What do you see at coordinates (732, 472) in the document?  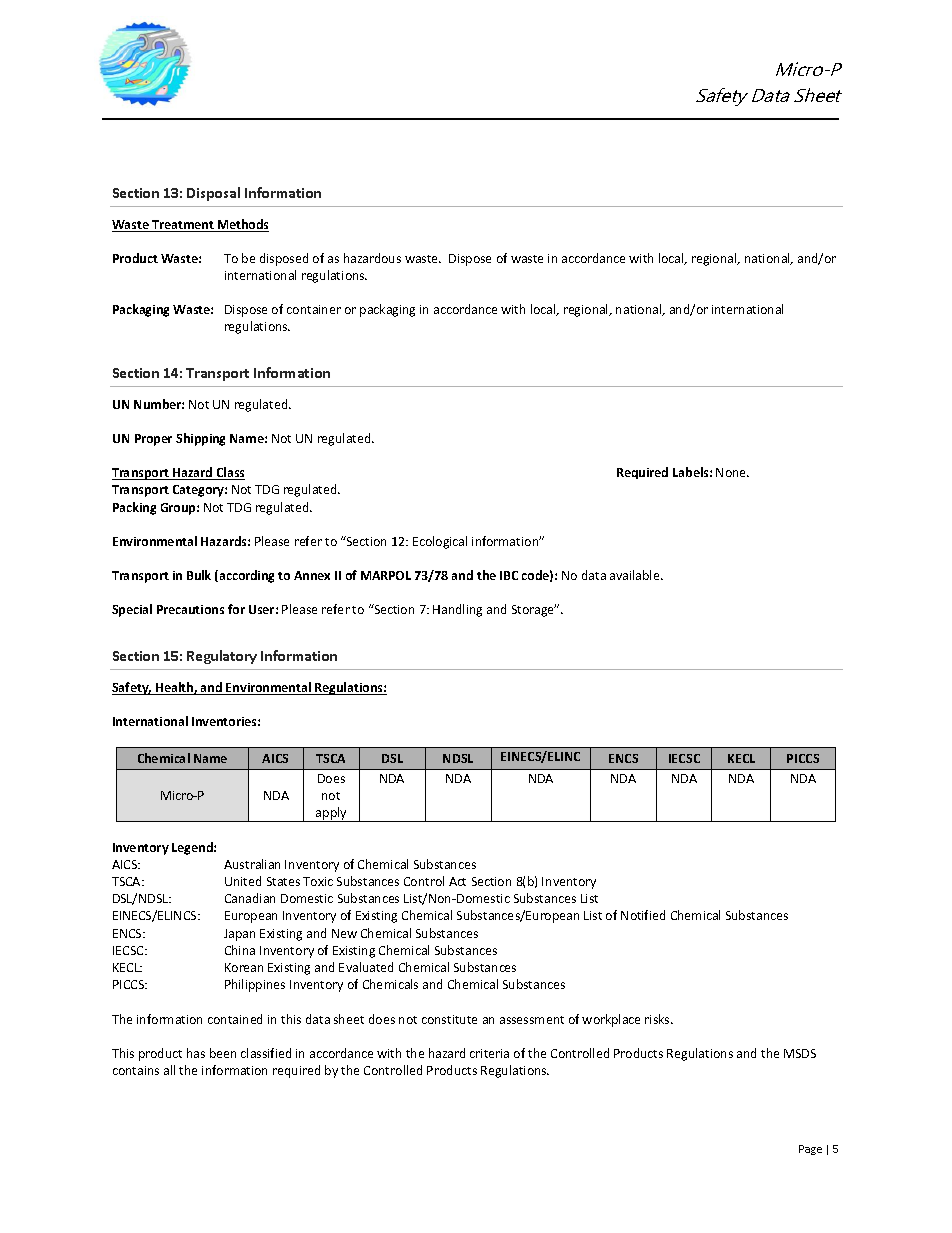 I see `None` at bounding box center [732, 472].
